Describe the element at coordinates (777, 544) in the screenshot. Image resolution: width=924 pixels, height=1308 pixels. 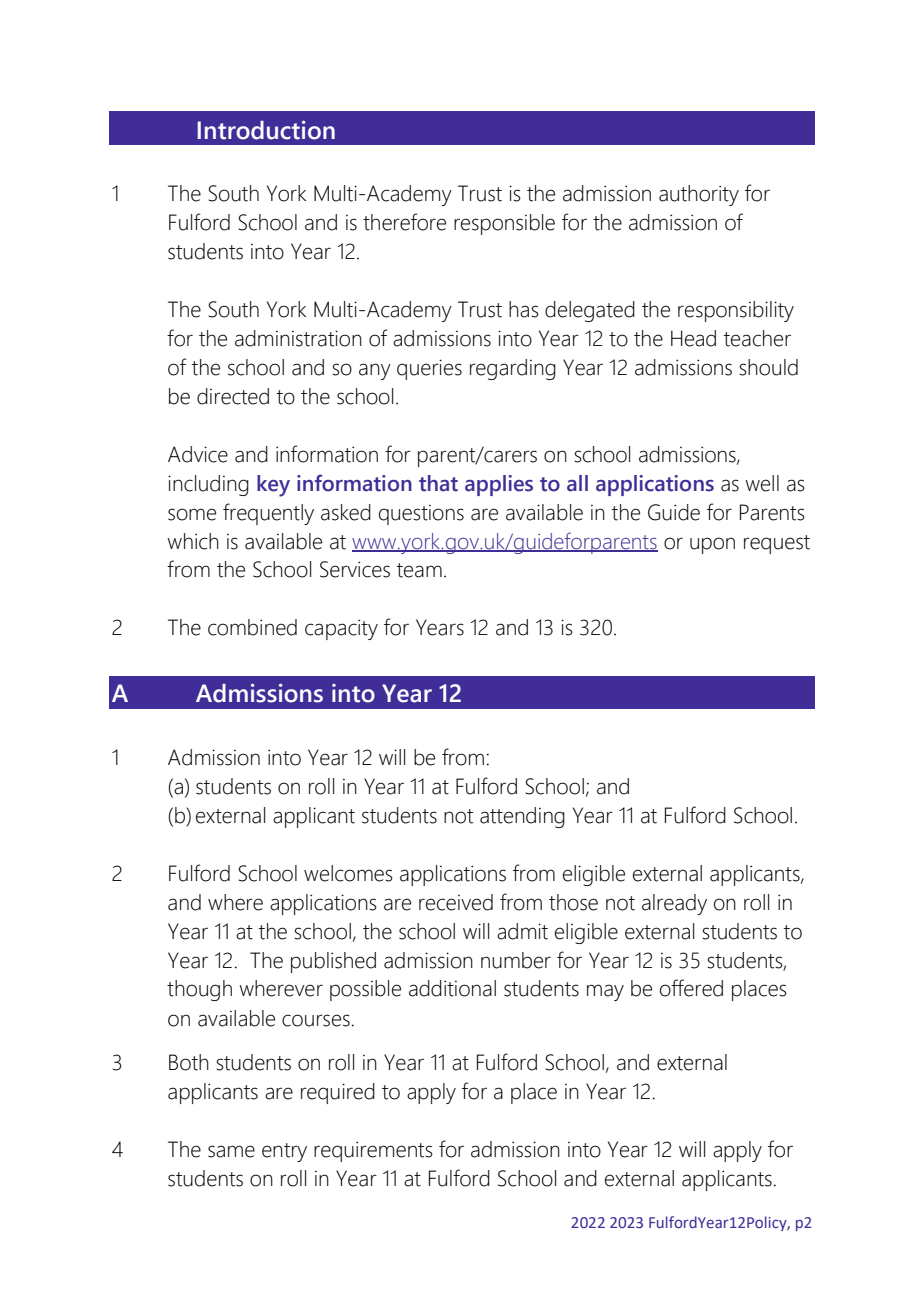
I see `request` at that location.
